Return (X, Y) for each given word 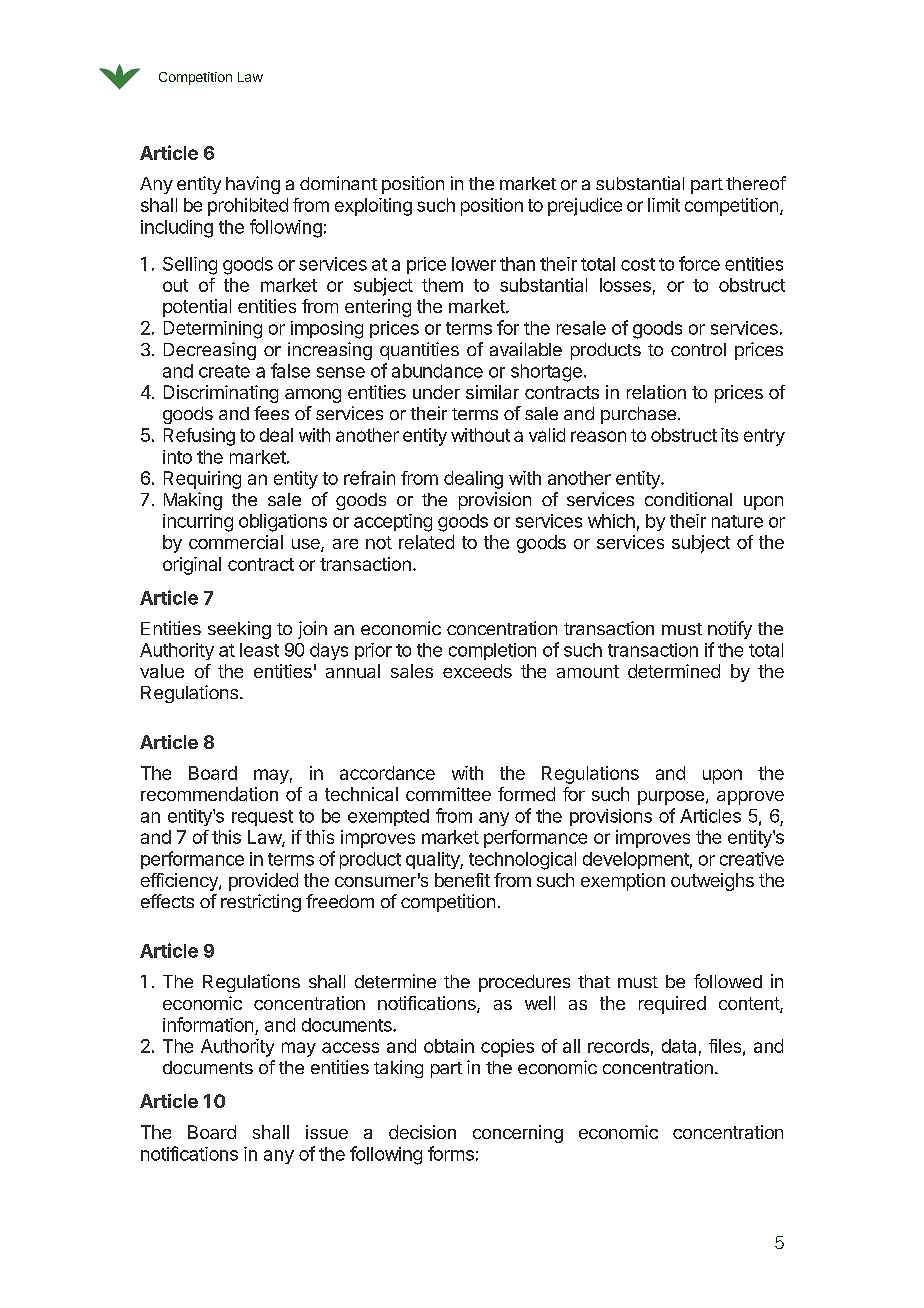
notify (730, 630)
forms (451, 1153)
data (679, 1046)
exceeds (477, 671)
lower (474, 264)
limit (664, 205)
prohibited (248, 207)
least (259, 650)
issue (327, 1132)
